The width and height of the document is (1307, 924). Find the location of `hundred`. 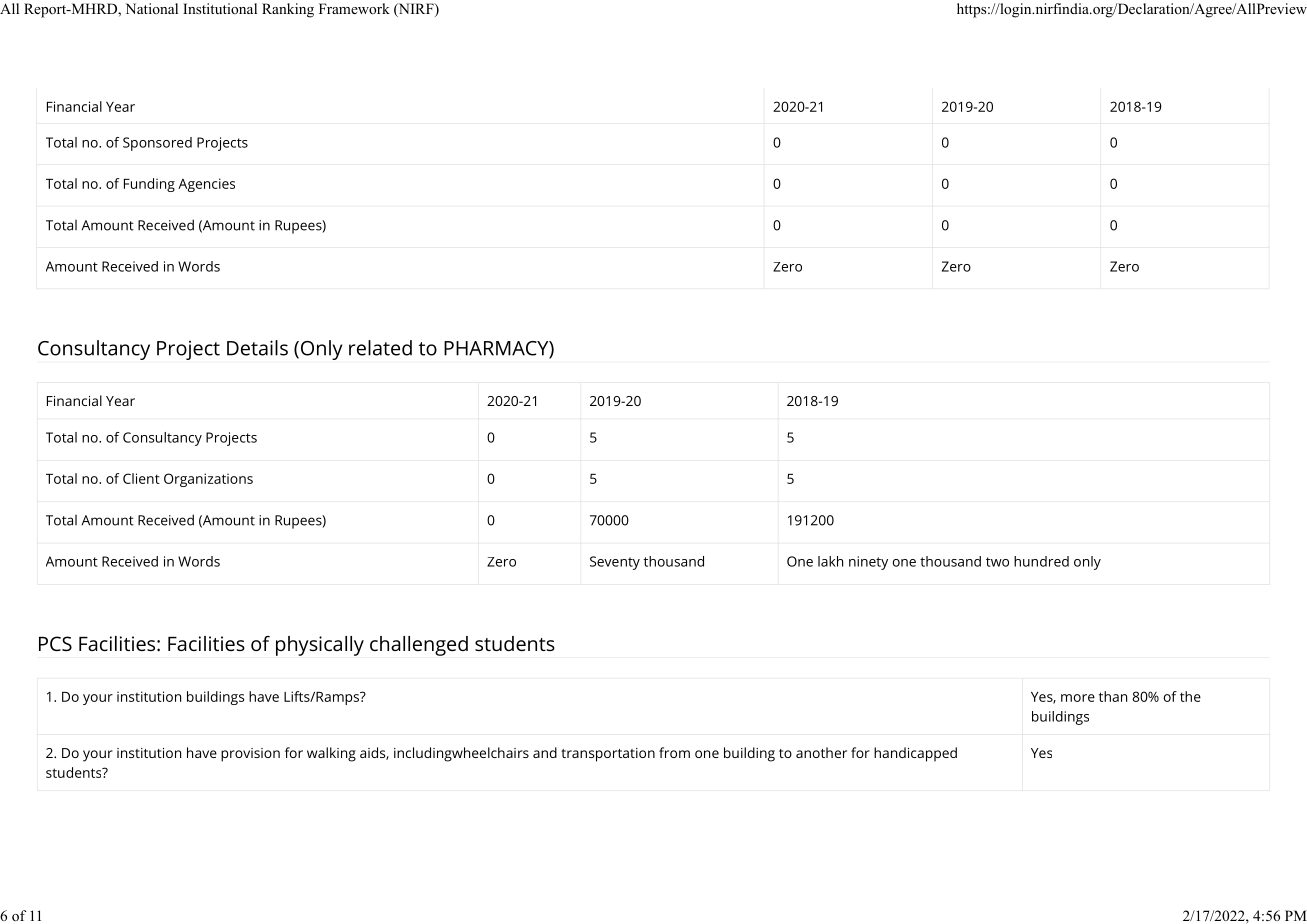

hundred is located at coordinates (1041, 561).
